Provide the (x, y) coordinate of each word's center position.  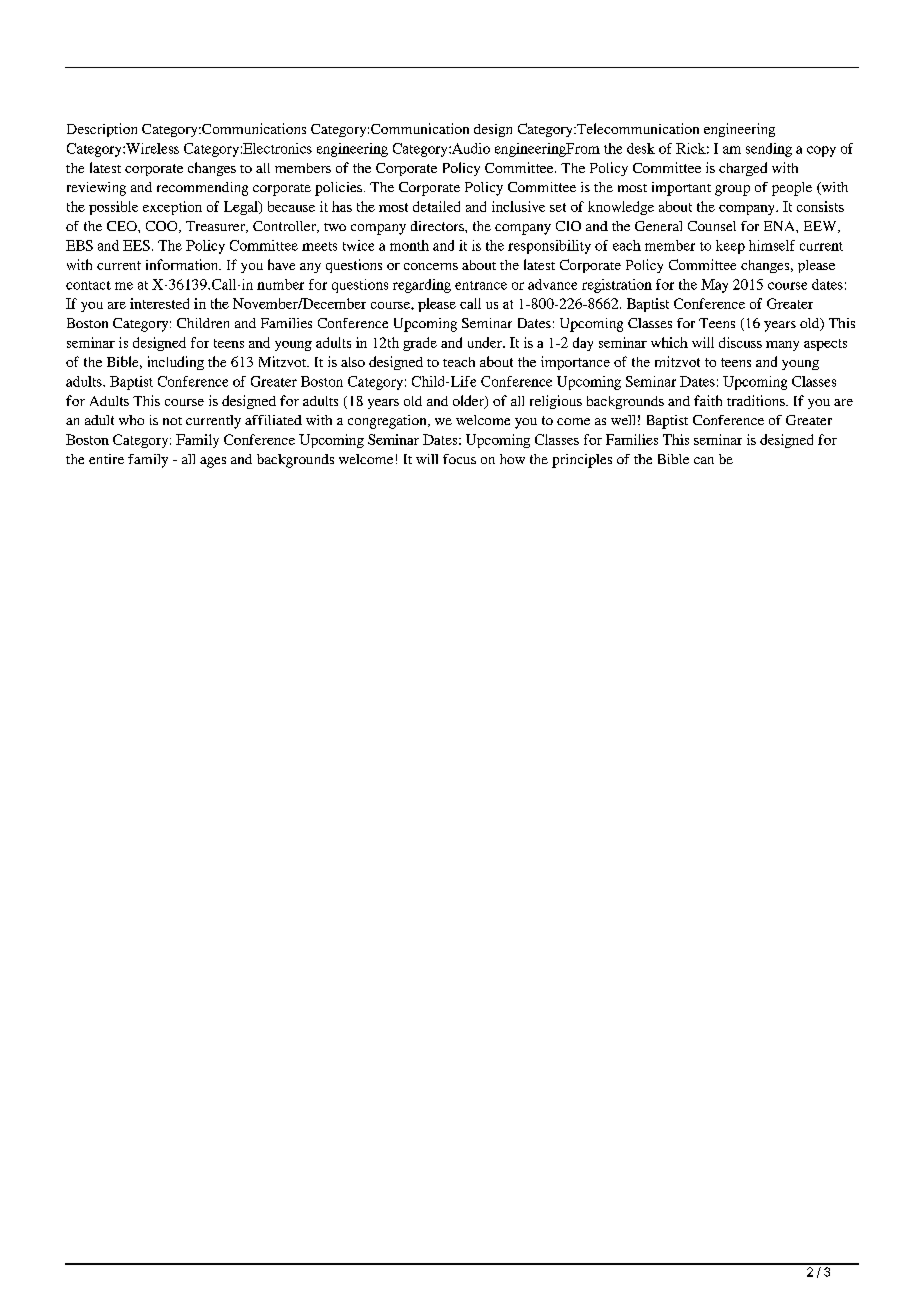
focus (459, 459)
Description (102, 130)
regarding (422, 286)
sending (769, 150)
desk (641, 148)
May (714, 286)
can (704, 460)
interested (159, 303)
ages (213, 462)
